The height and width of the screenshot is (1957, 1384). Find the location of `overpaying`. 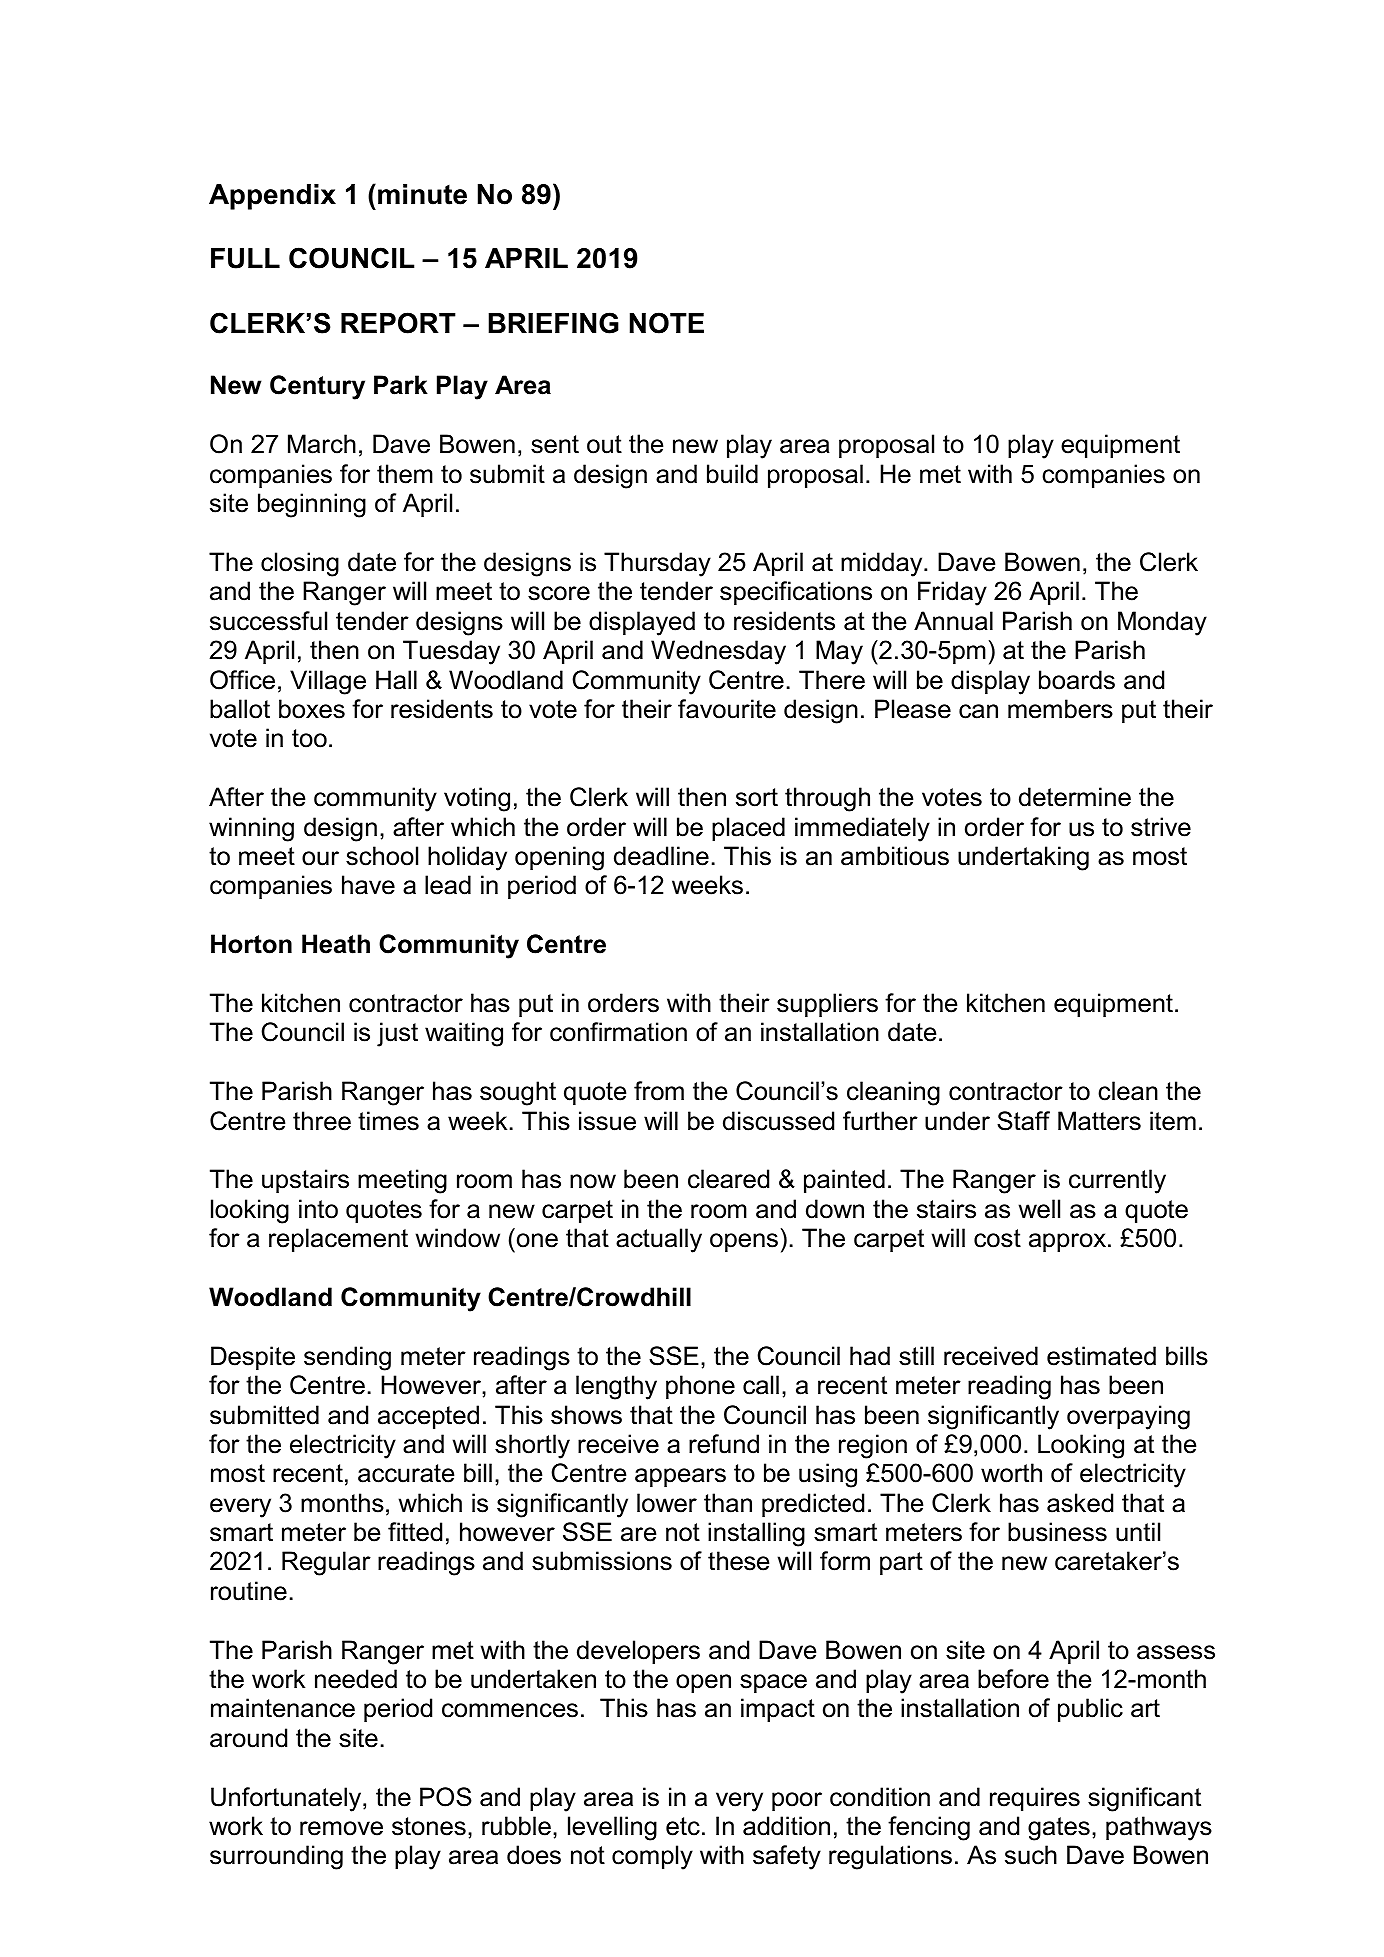

overpaying is located at coordinates (1128, 1417).
